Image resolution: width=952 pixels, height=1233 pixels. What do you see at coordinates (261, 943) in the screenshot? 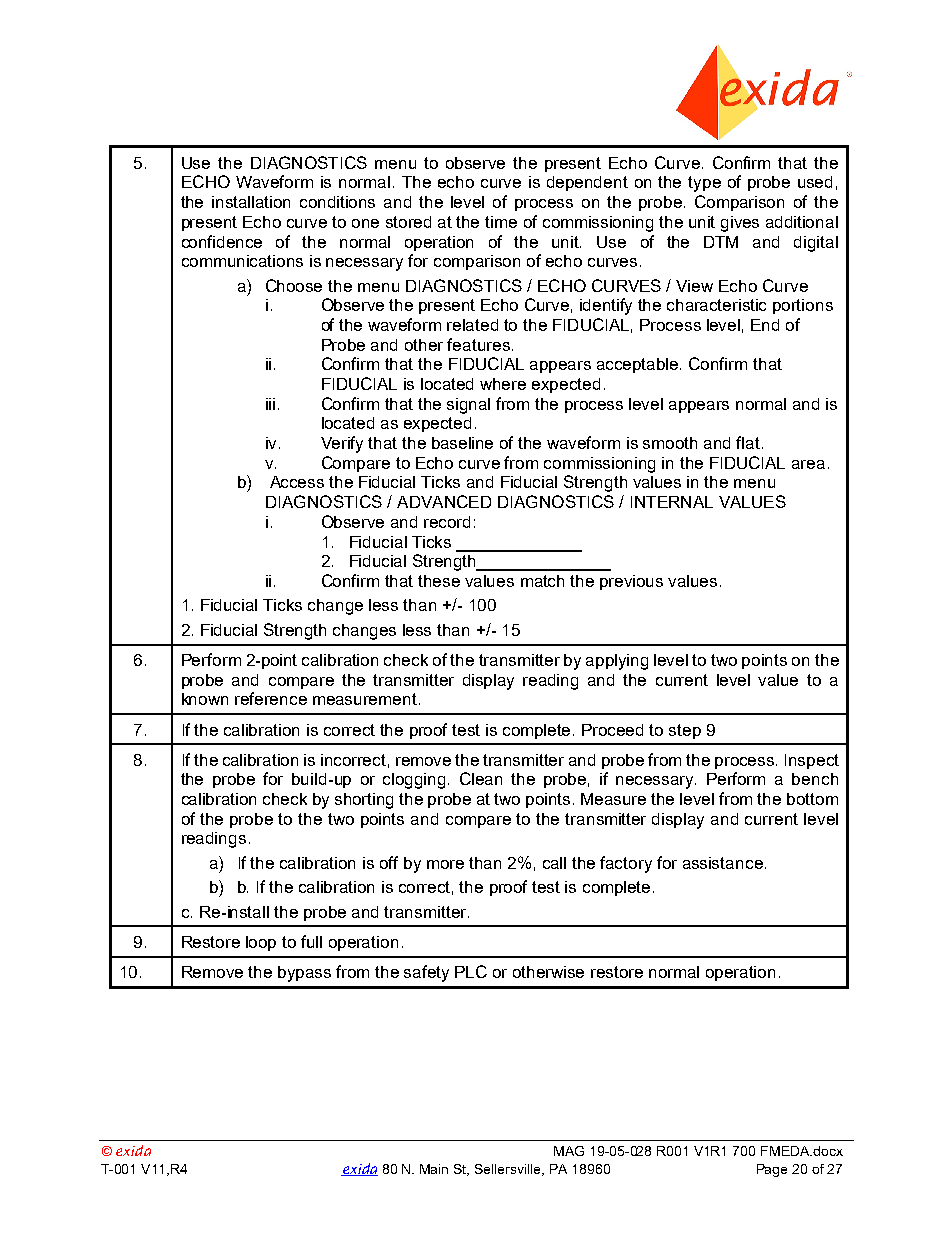
I see `loop` at bounding box center [261, 943].
